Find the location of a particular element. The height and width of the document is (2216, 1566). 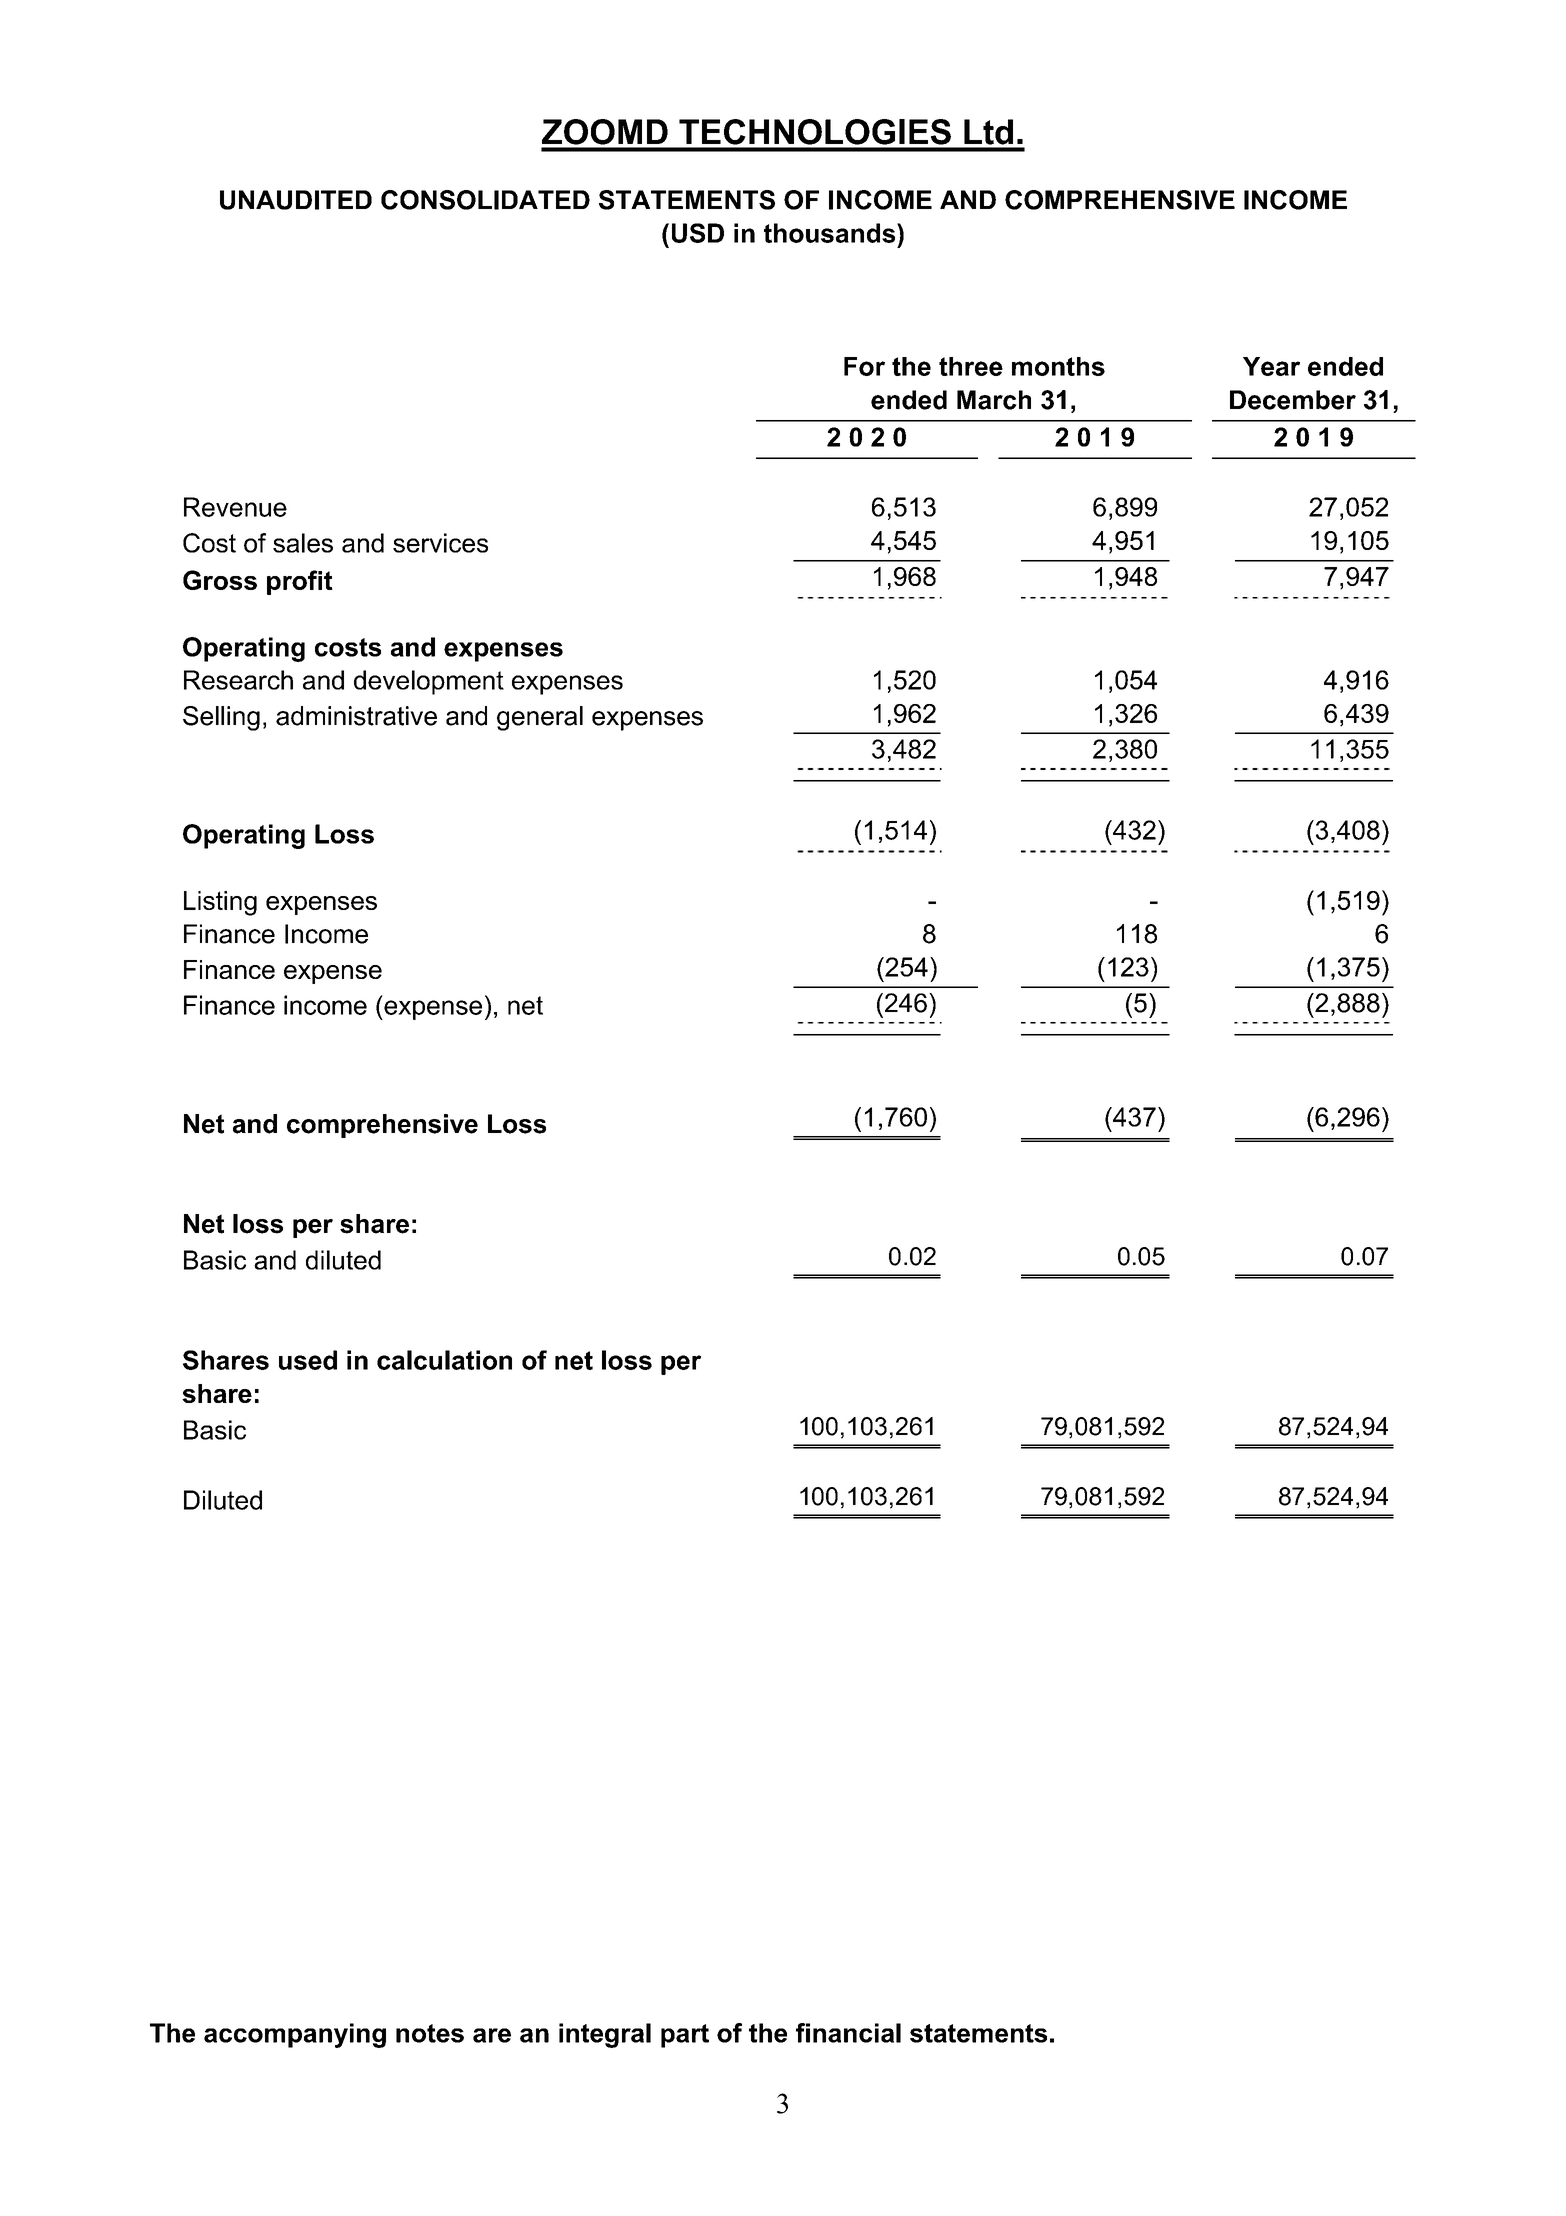

accompanying is located at coordinates (295, 2035).
